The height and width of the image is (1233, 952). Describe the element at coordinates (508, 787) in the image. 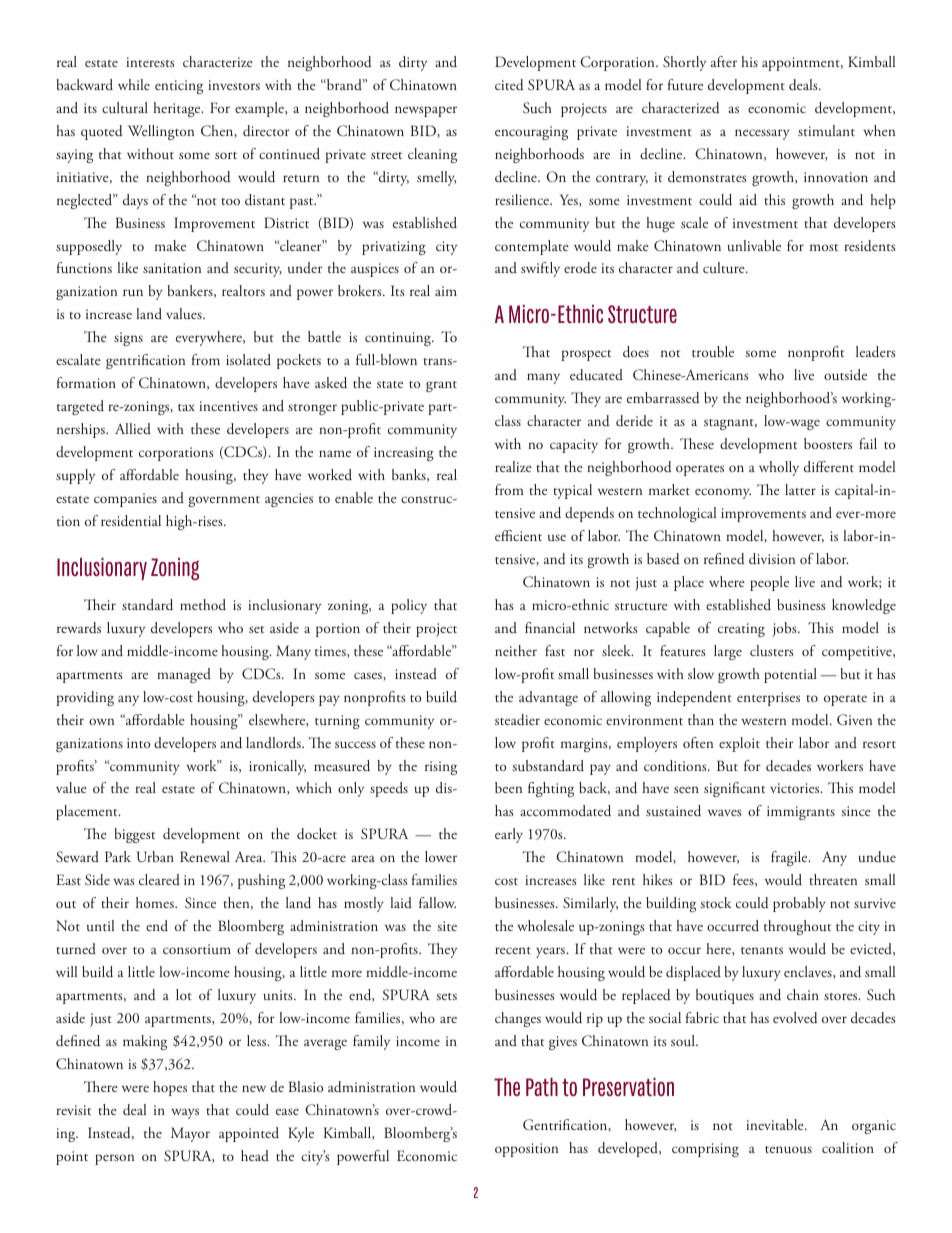

I see `been` at that location.
